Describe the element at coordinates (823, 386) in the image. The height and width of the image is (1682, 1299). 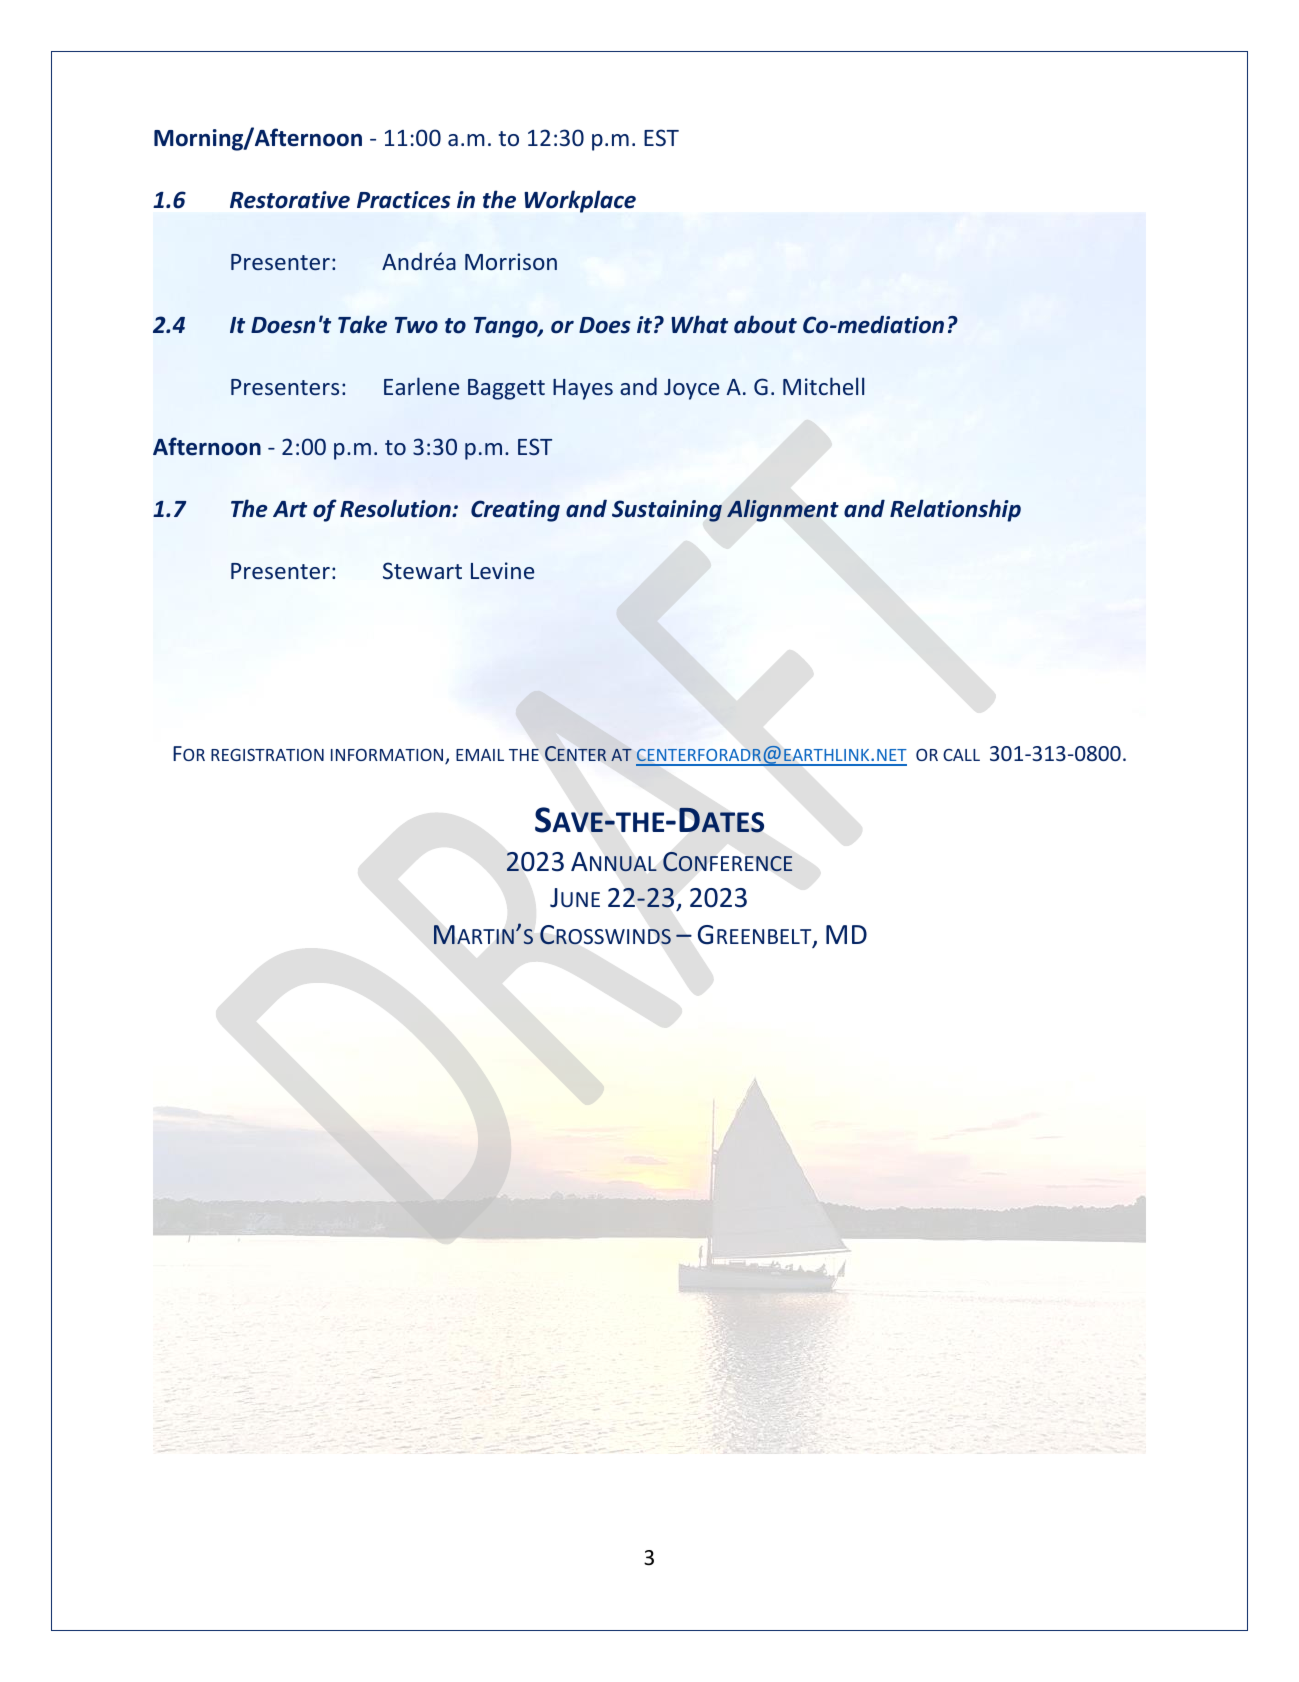
I see `Mitchell` at that location.
